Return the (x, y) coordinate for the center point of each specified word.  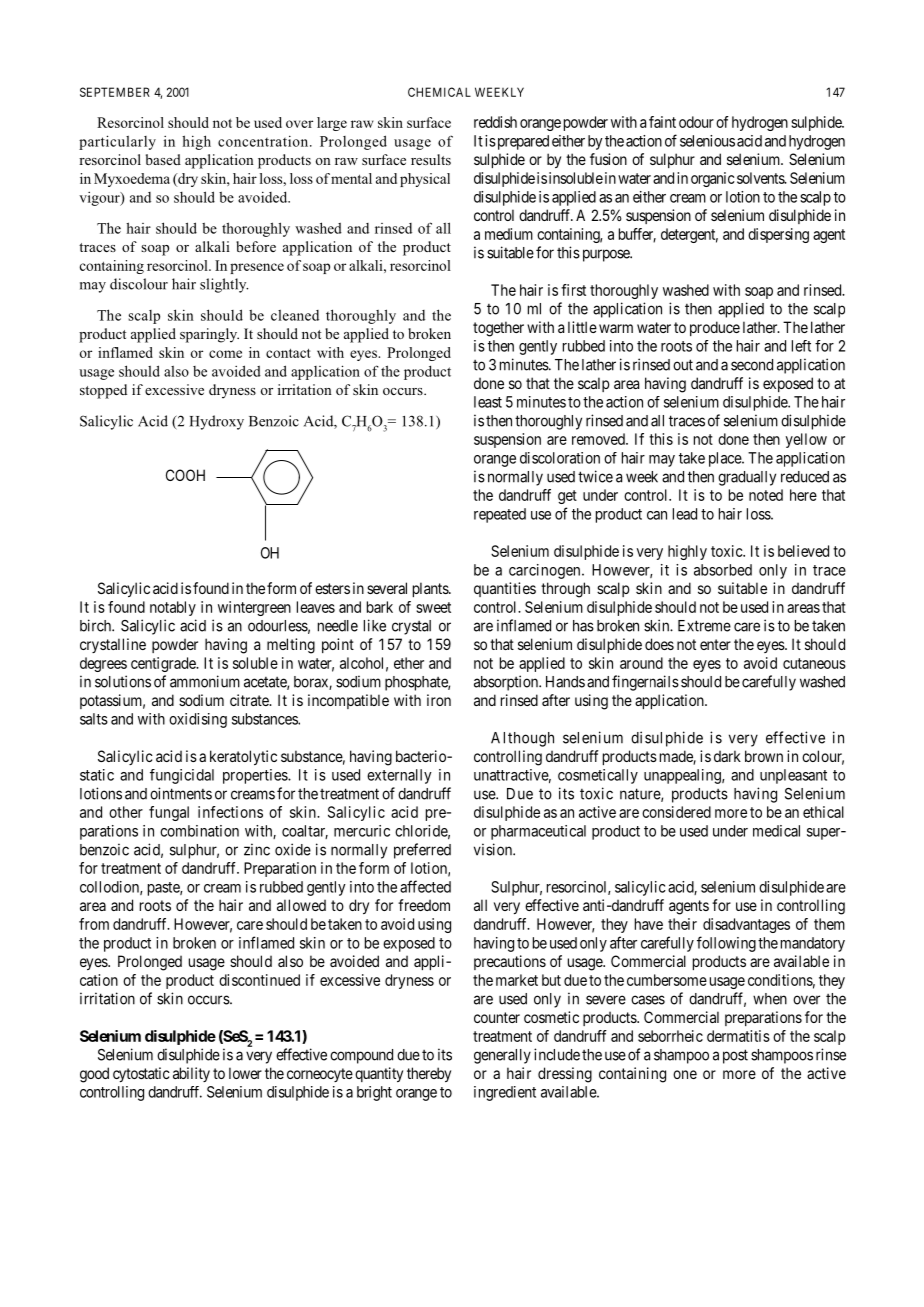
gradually (747, 478)
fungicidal (182, 776)
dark (727, 756)
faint (662, 122)
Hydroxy (217, 422)
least (488, 402)
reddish (495, 122)
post (735, 1056)
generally (502, 1056)
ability (191, 1074)
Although (522, 739)
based (163, 159)
